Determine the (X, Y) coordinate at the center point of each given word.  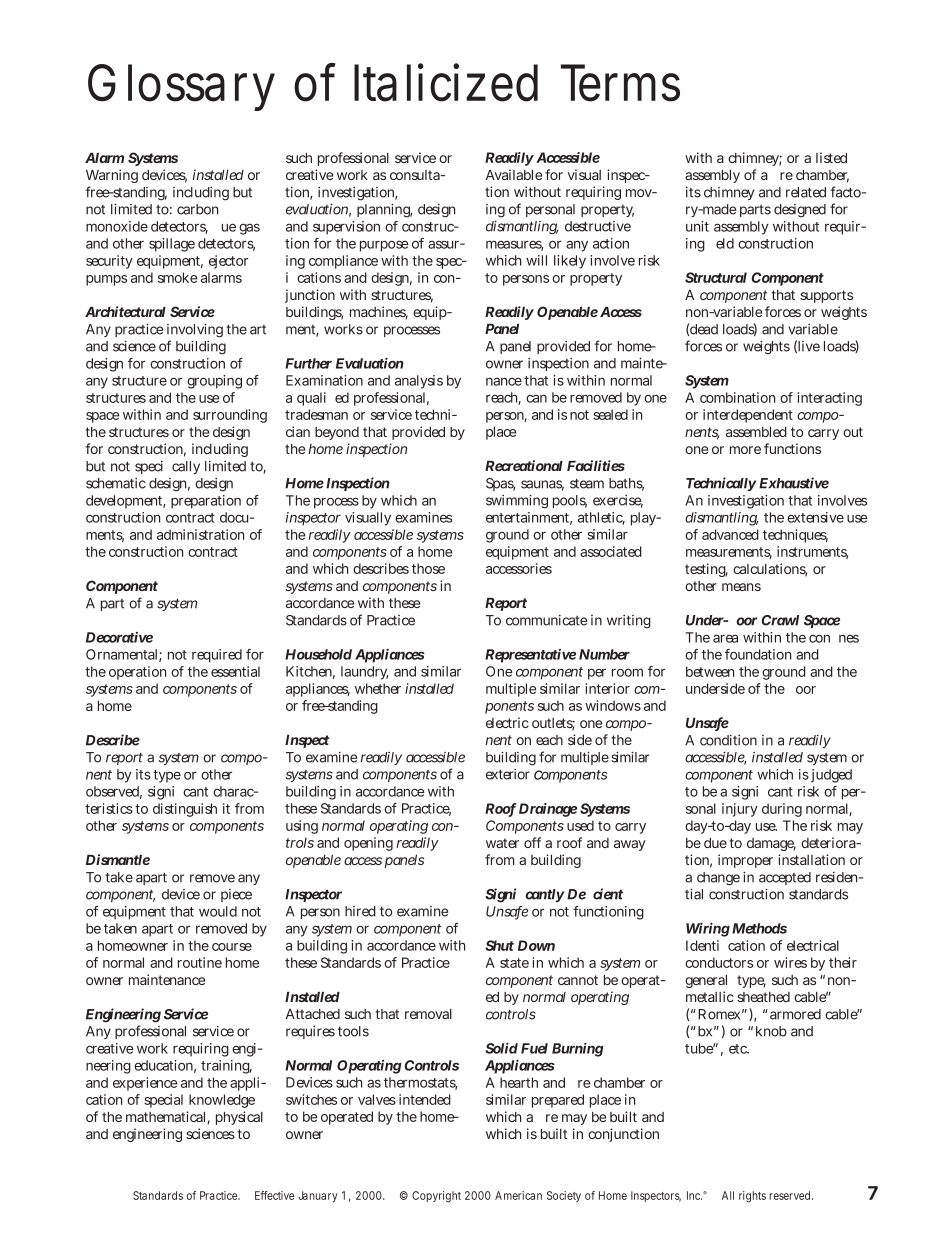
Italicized (446, 82)
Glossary (181, 87)
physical (239, 1118)
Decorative (119, 637)
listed (831, 157)
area (725, 638)
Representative (530, 656)
